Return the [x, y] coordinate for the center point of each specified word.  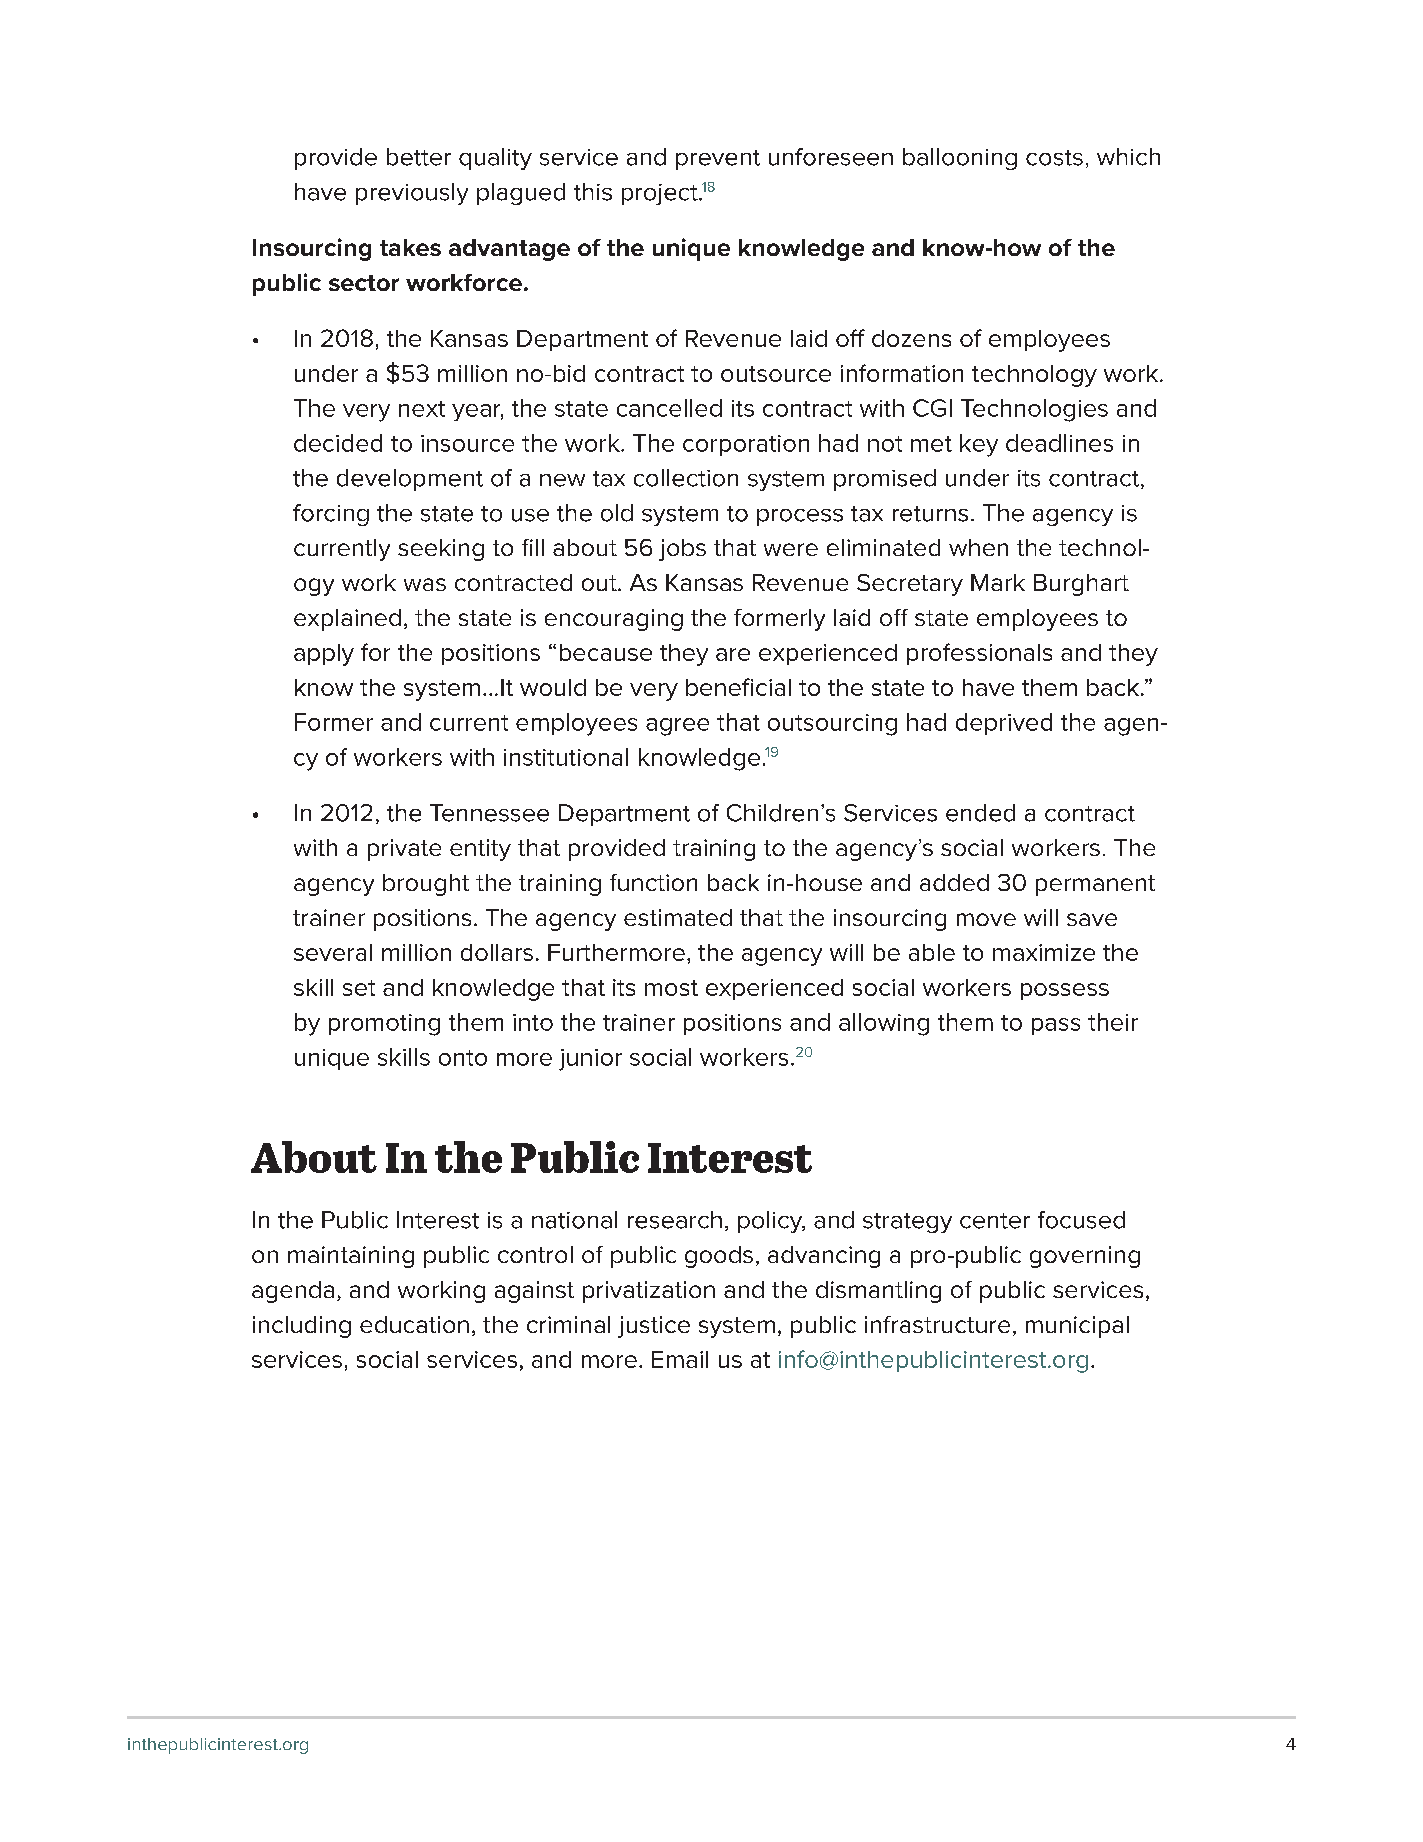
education [414, 1324]
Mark [998, 582]
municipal [1077, 1327]
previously [412, 194]
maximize [1044, 952]
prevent [718, 160]
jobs [682, 550]
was [425, 584]
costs [1054, 158]
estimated [678, 917]
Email [680, 1359]
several [333, 952]
